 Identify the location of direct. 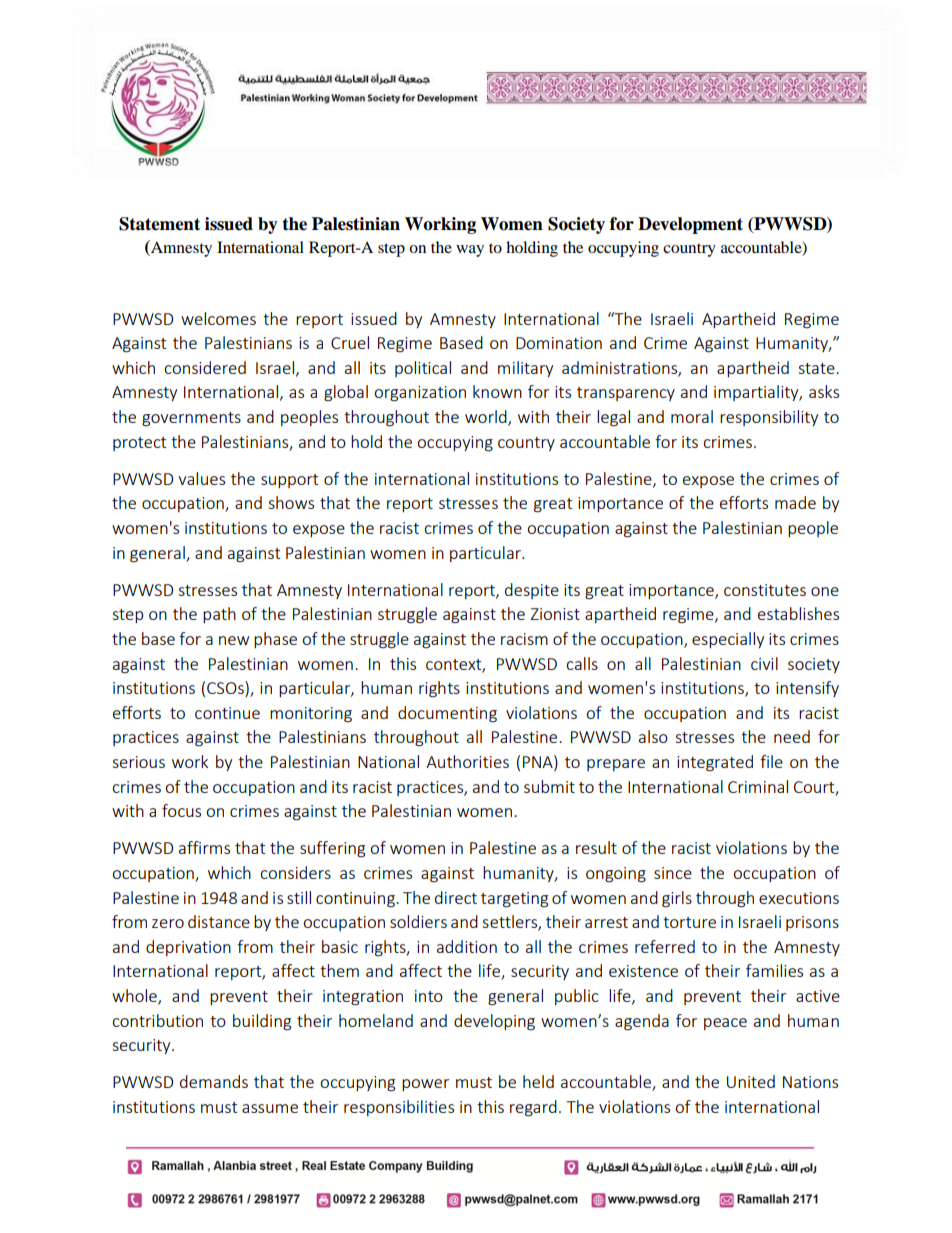
(456, 897).
